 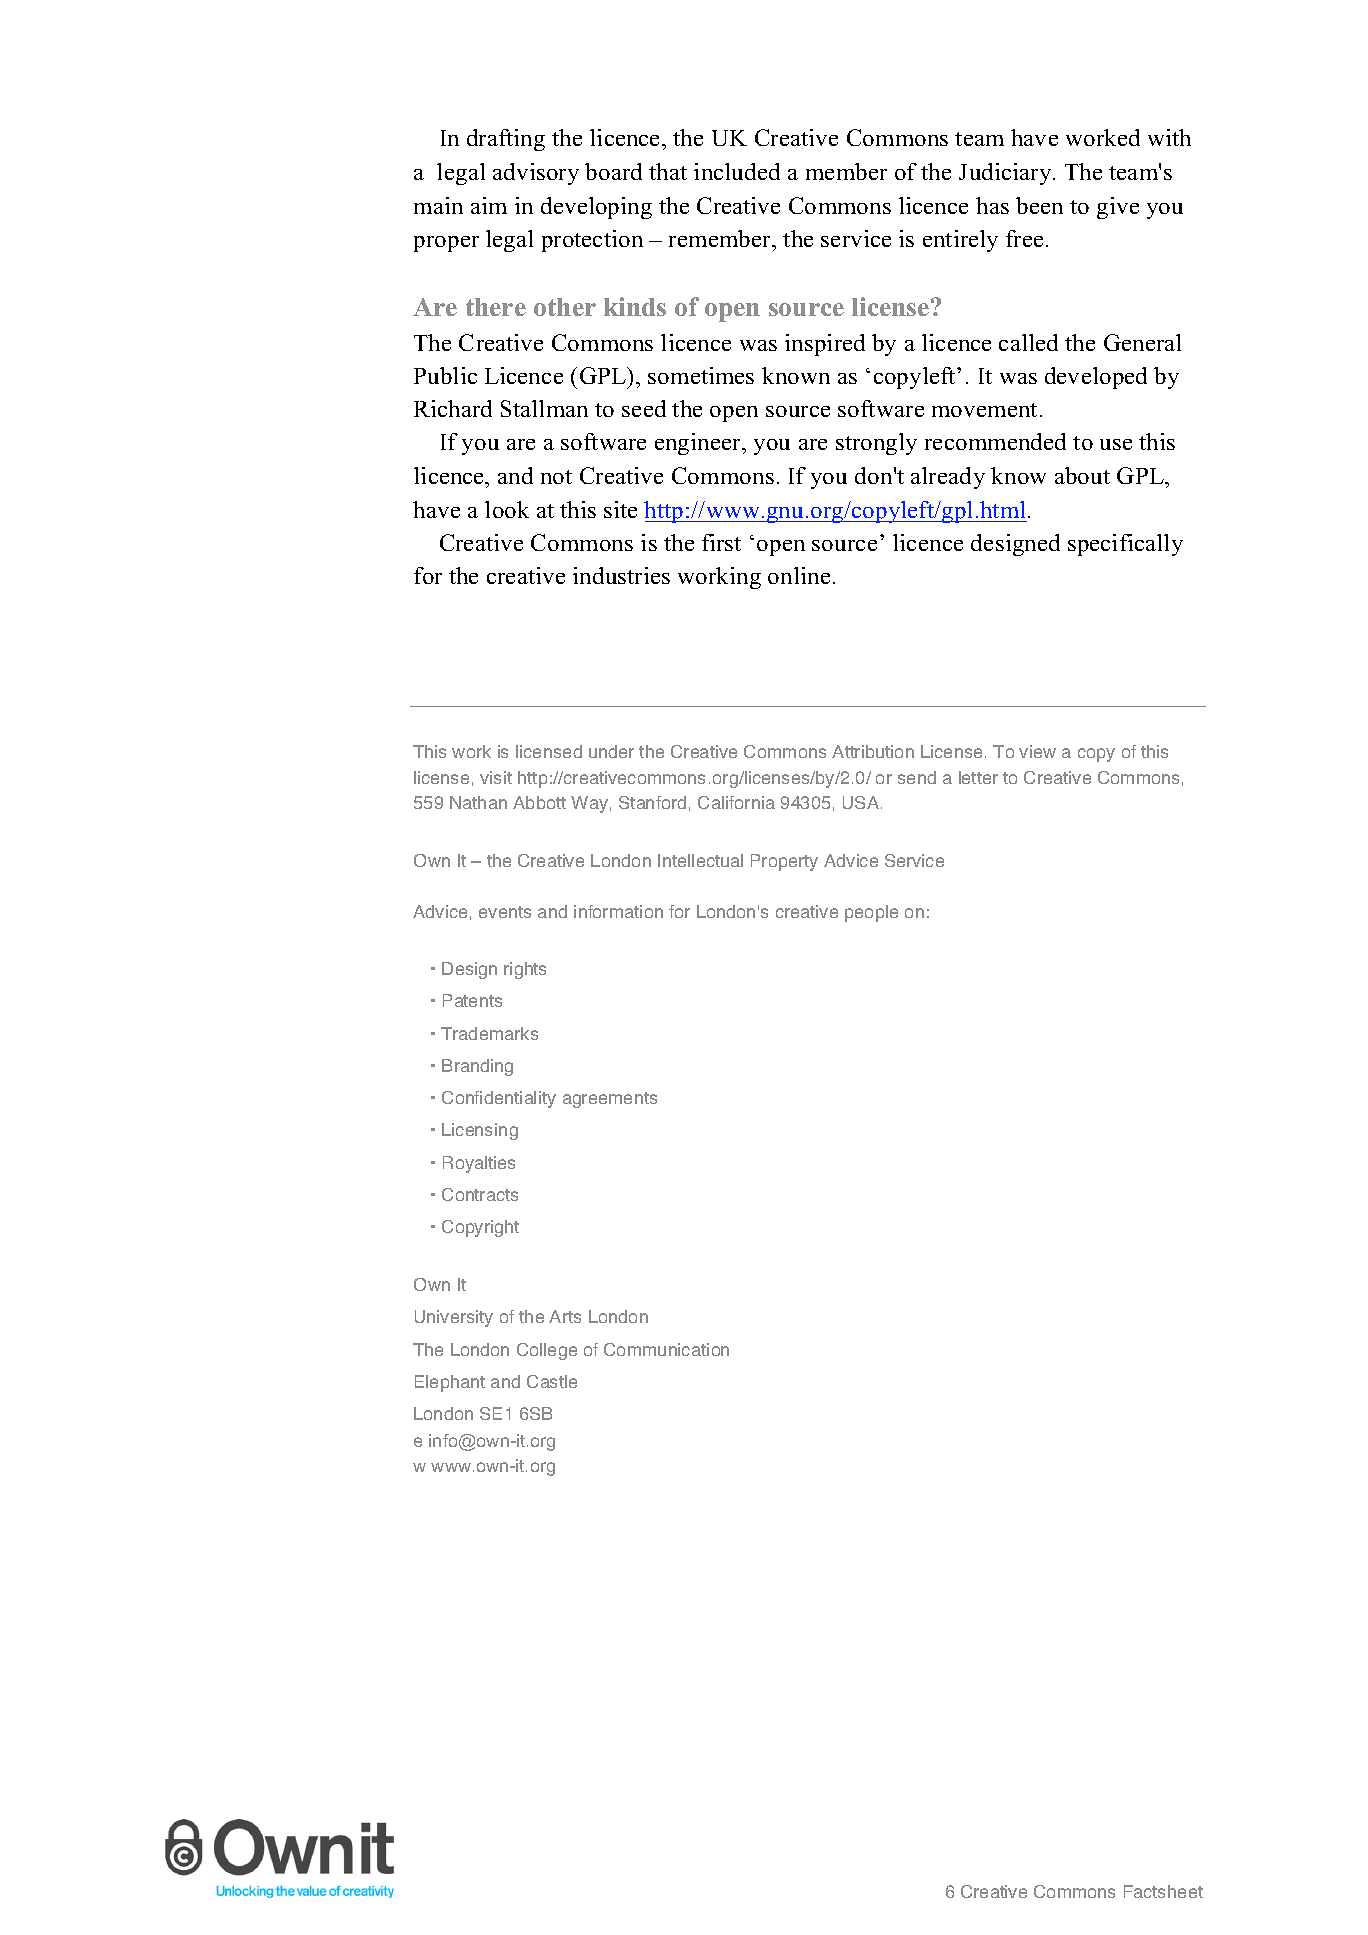 I want to click on advisory, so click(x=536, y=174).
